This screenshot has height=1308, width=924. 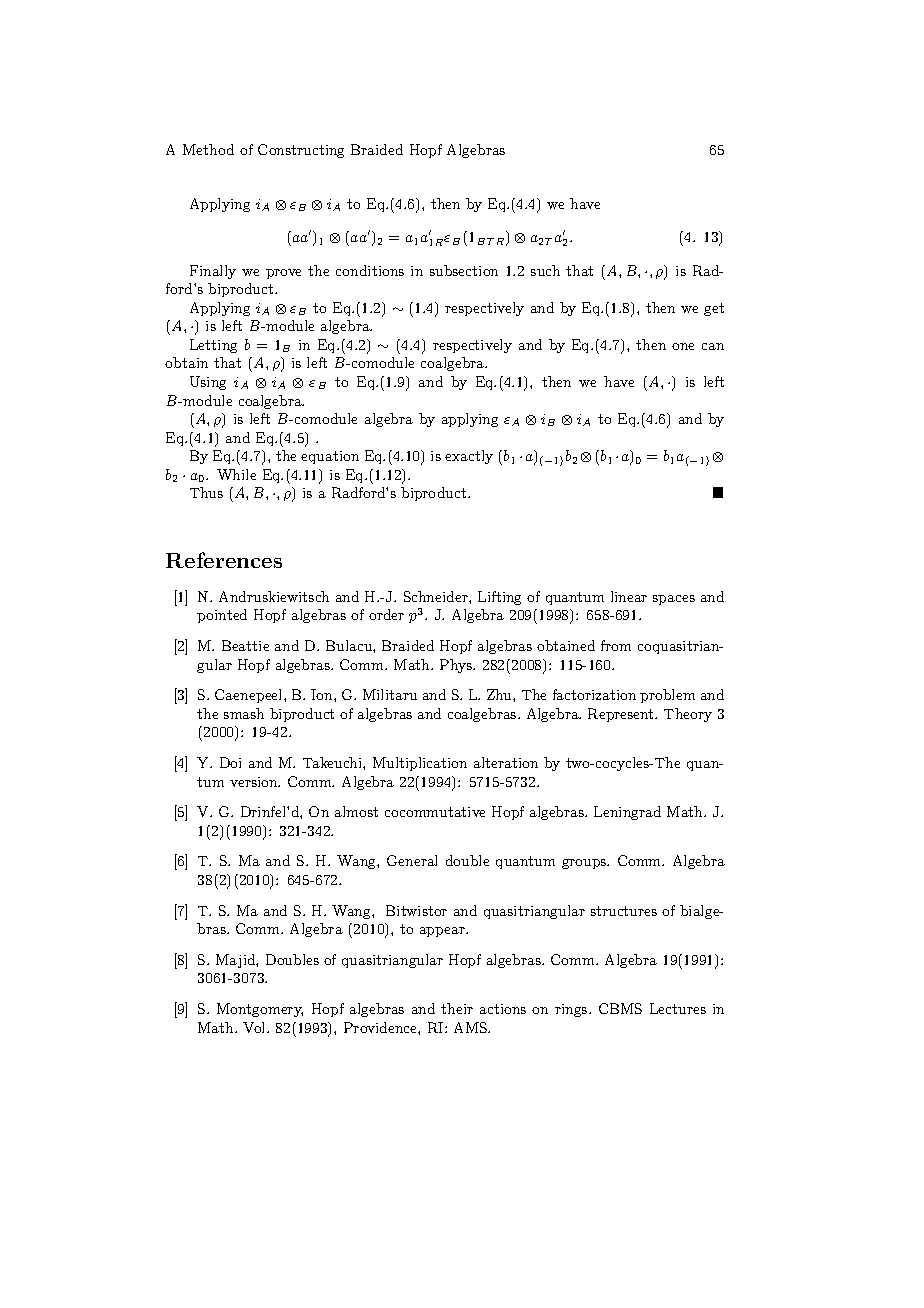 I want to click on spaces, so click(x=674, y=600).
